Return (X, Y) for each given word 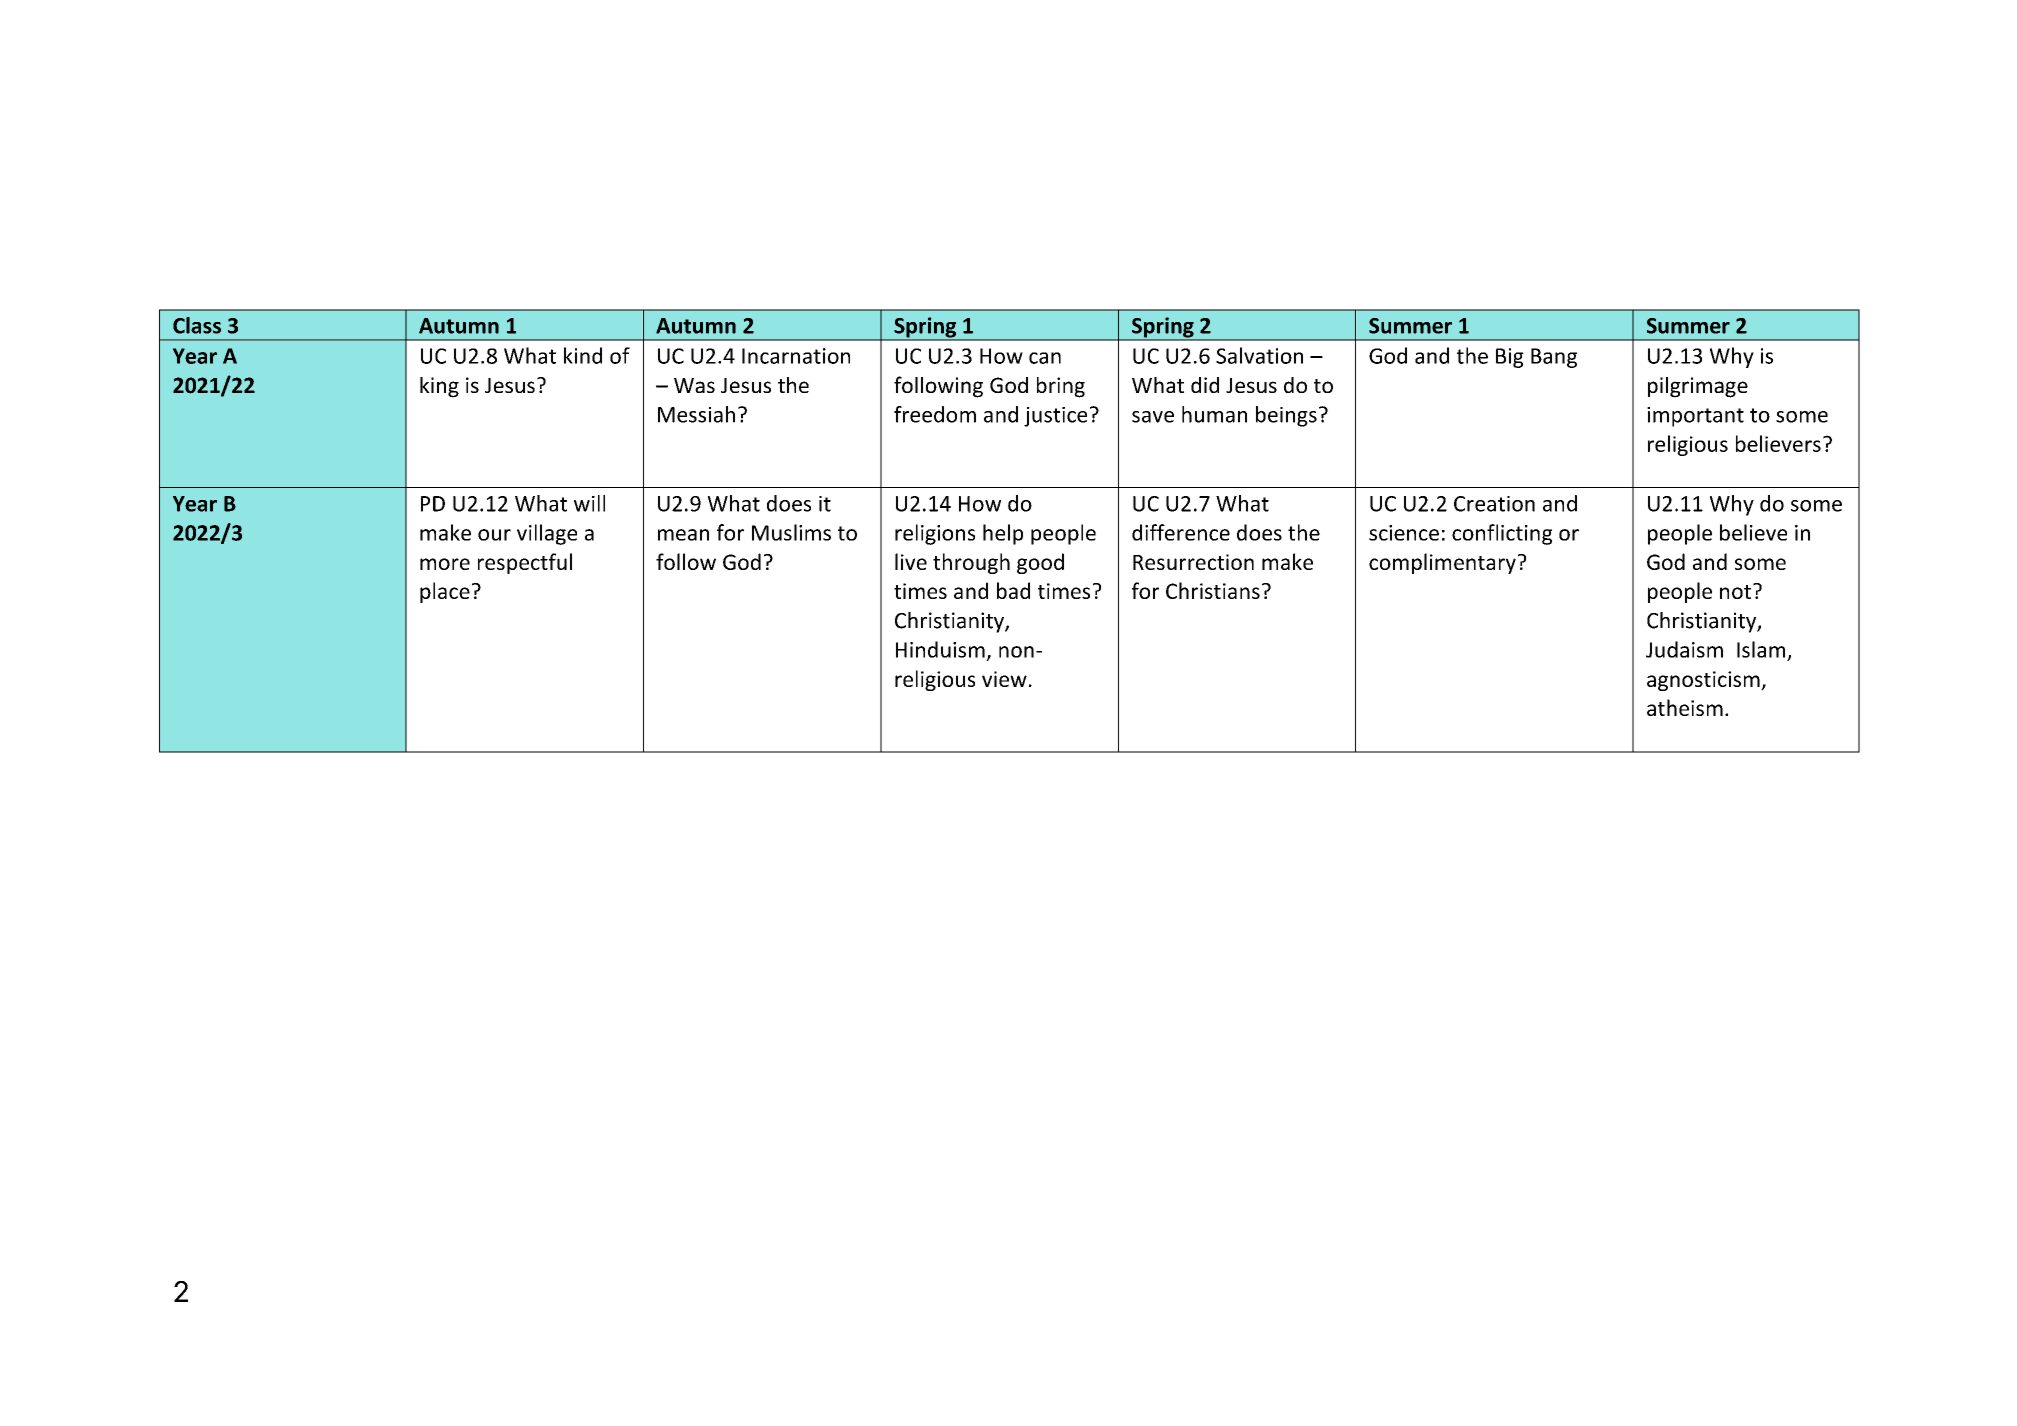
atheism (1685, 707)
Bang (1554, 358)
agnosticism (1704, 681)
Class (197, 325)
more (445, 564)
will (589, 503)
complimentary (1442, 563)
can (1045, 358)
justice (1055, 417)
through (971, 563)
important (1695, 417)
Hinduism (940, 649)
